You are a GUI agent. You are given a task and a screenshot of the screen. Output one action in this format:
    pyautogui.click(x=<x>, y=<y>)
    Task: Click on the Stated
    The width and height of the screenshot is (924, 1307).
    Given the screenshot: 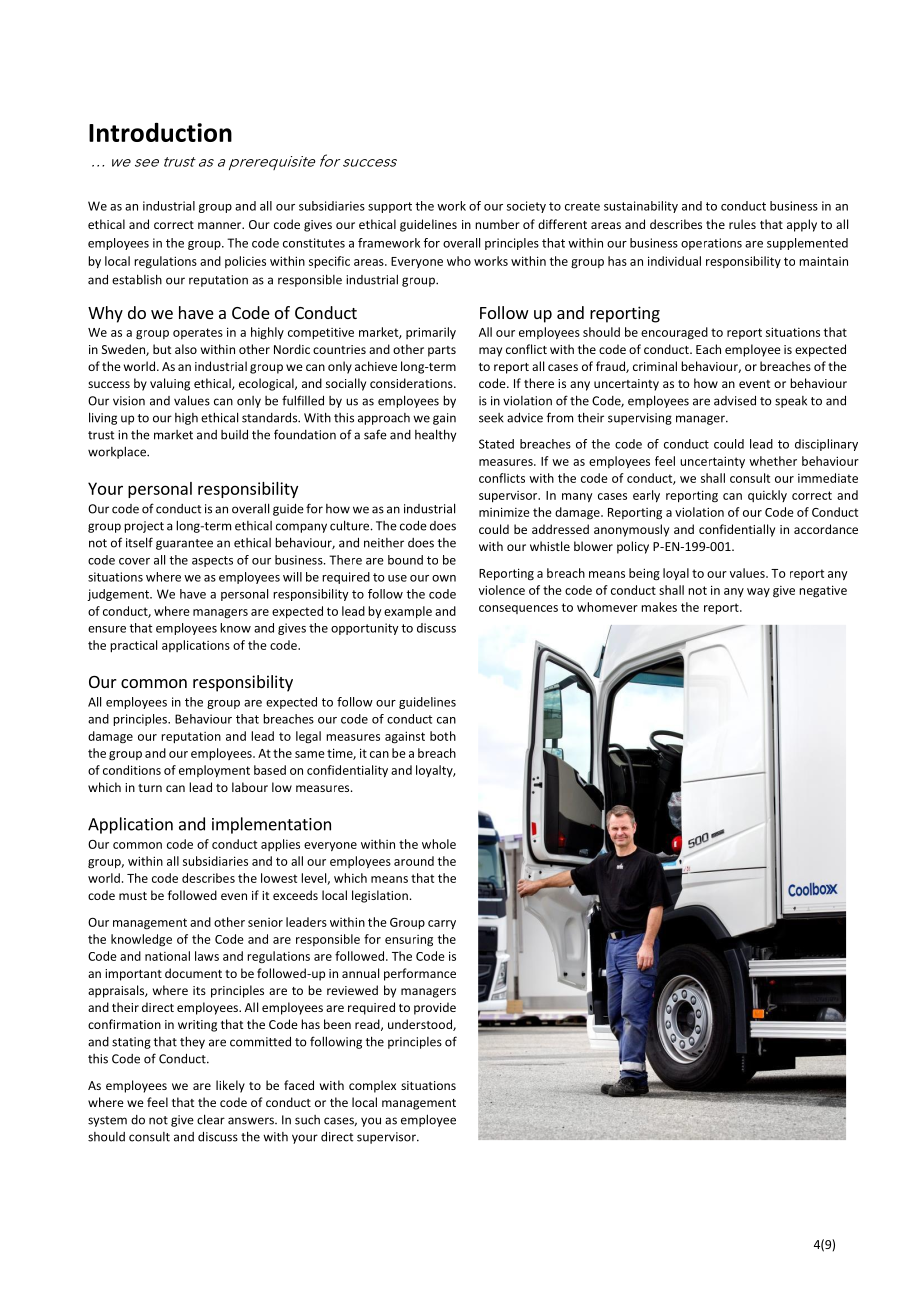 What is the action you would take?
    pyautogui.click(x=496, y=444)
